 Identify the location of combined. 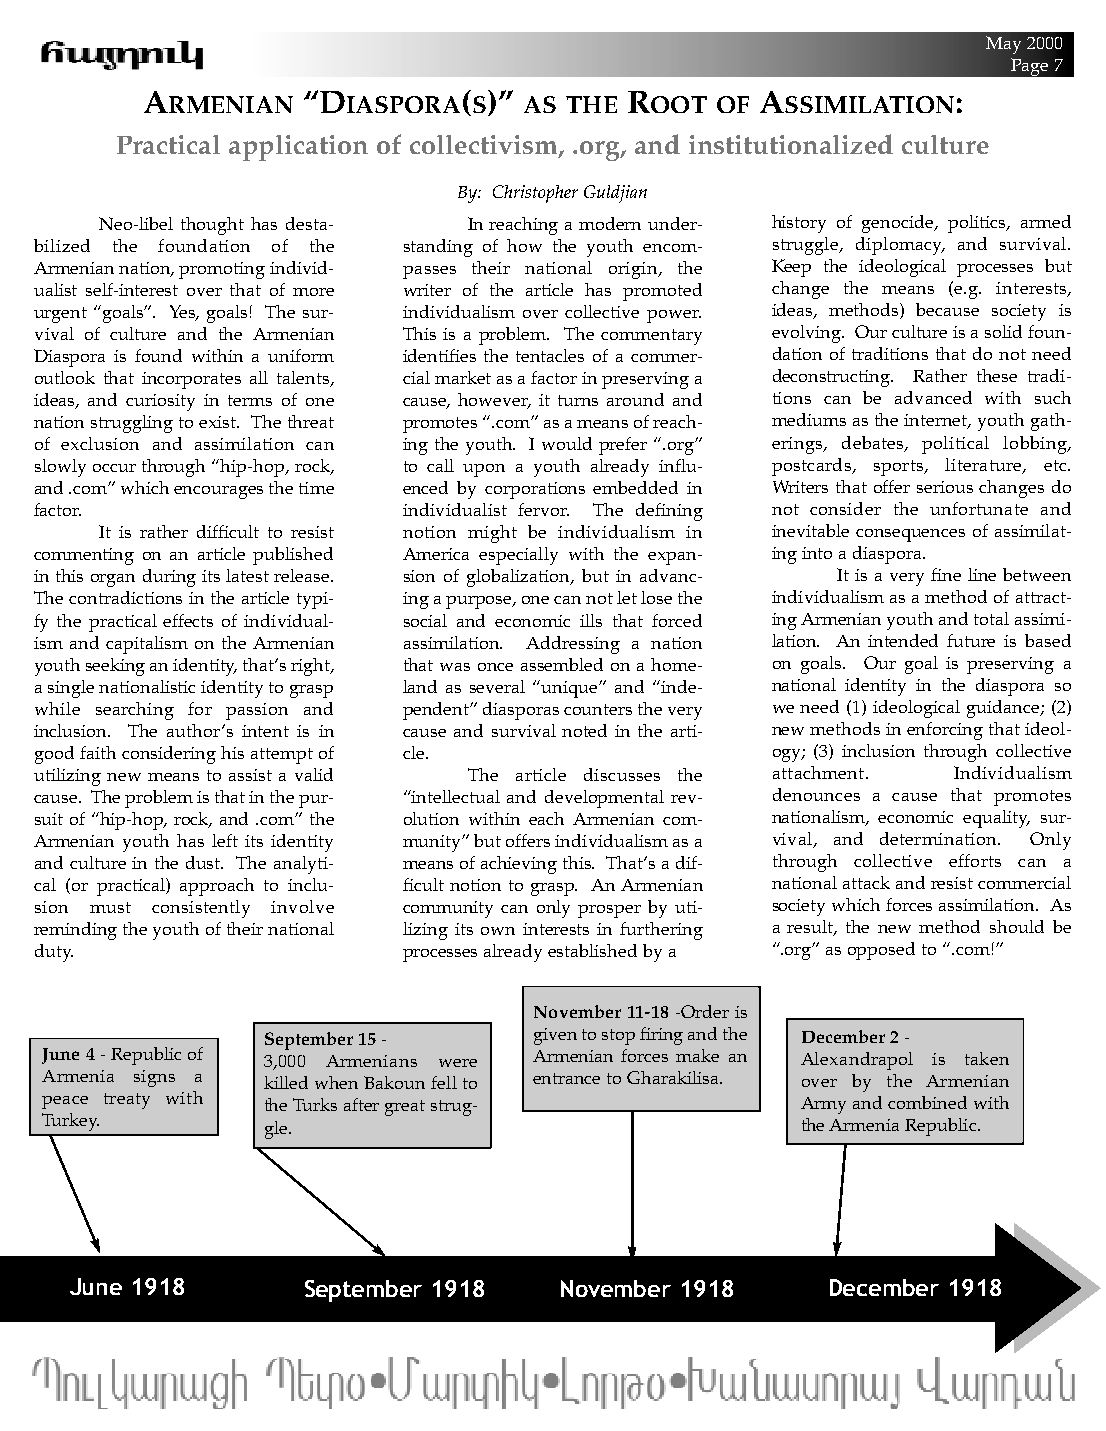
(927, 1102).
